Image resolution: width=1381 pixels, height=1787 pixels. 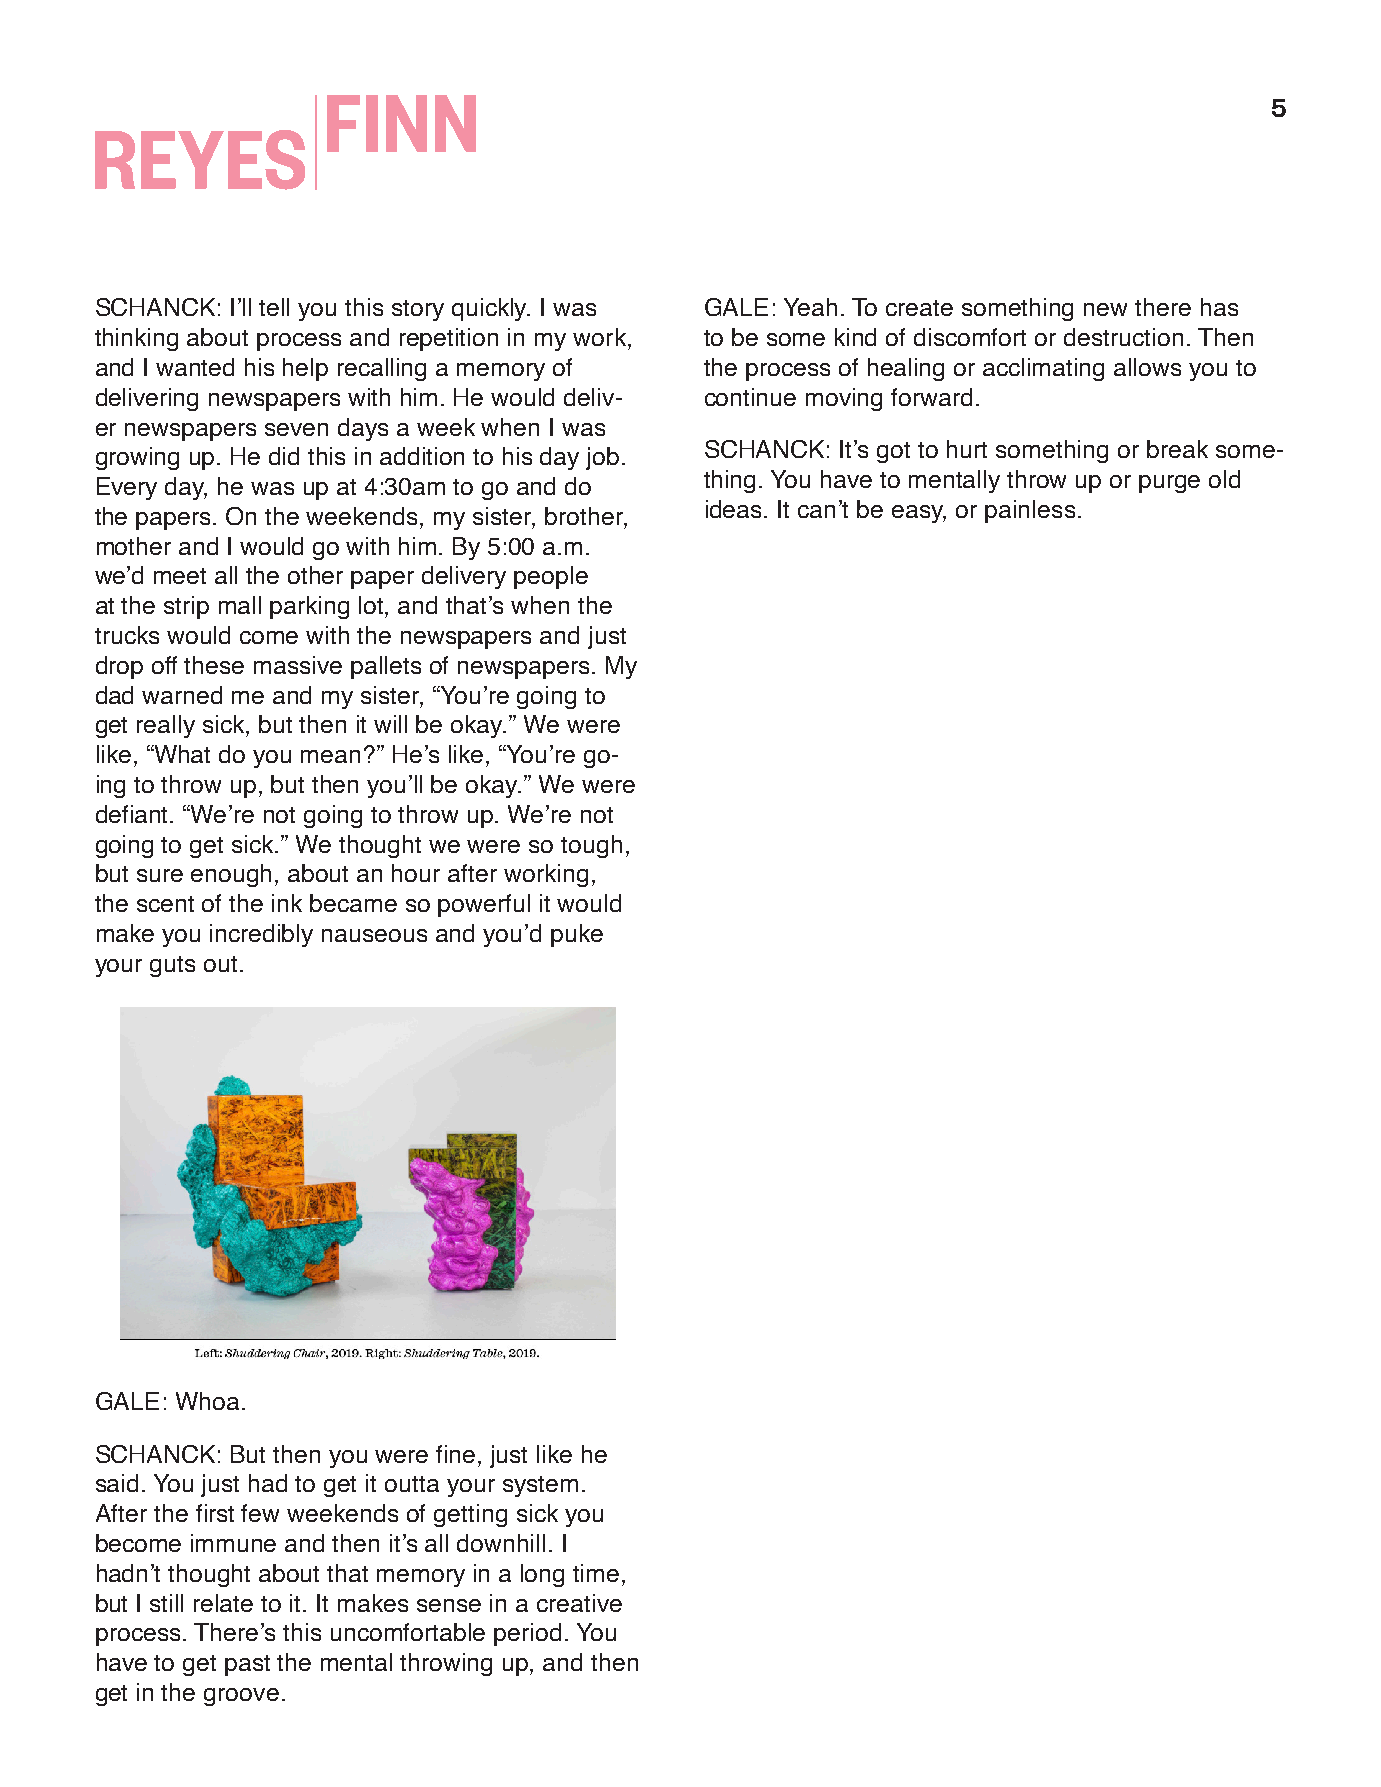 What do you see at coordinates (195, 367) in the screenshot?
I see `wanted` at bounding box center [195, 367].
